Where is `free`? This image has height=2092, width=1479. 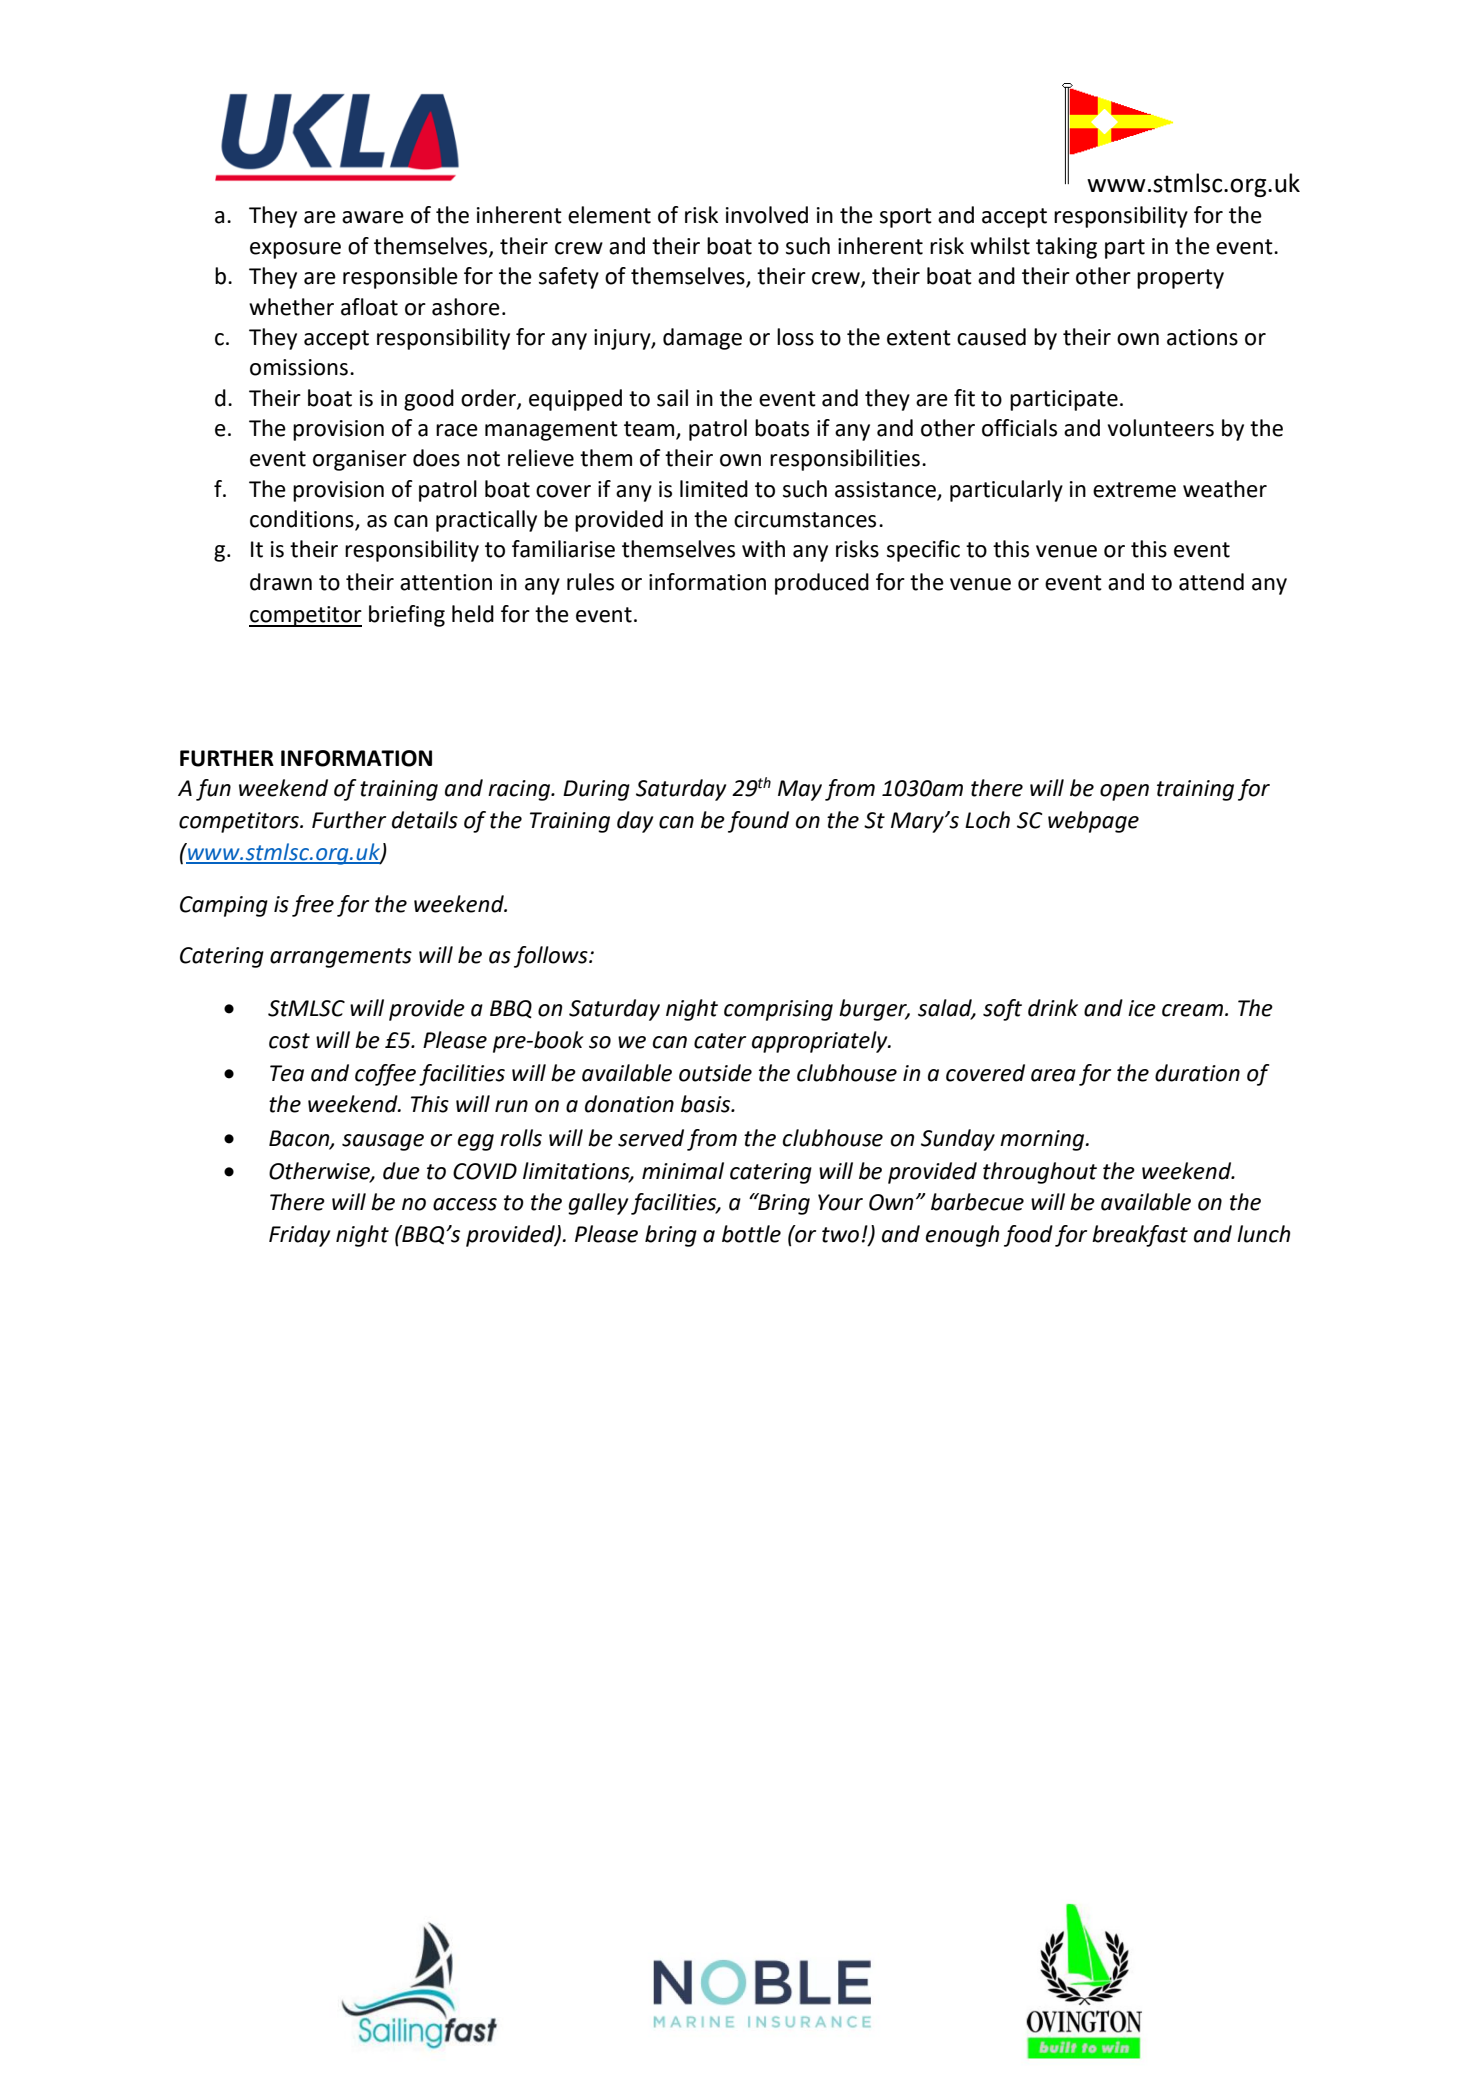 free is located at coordinates (313, 906).
